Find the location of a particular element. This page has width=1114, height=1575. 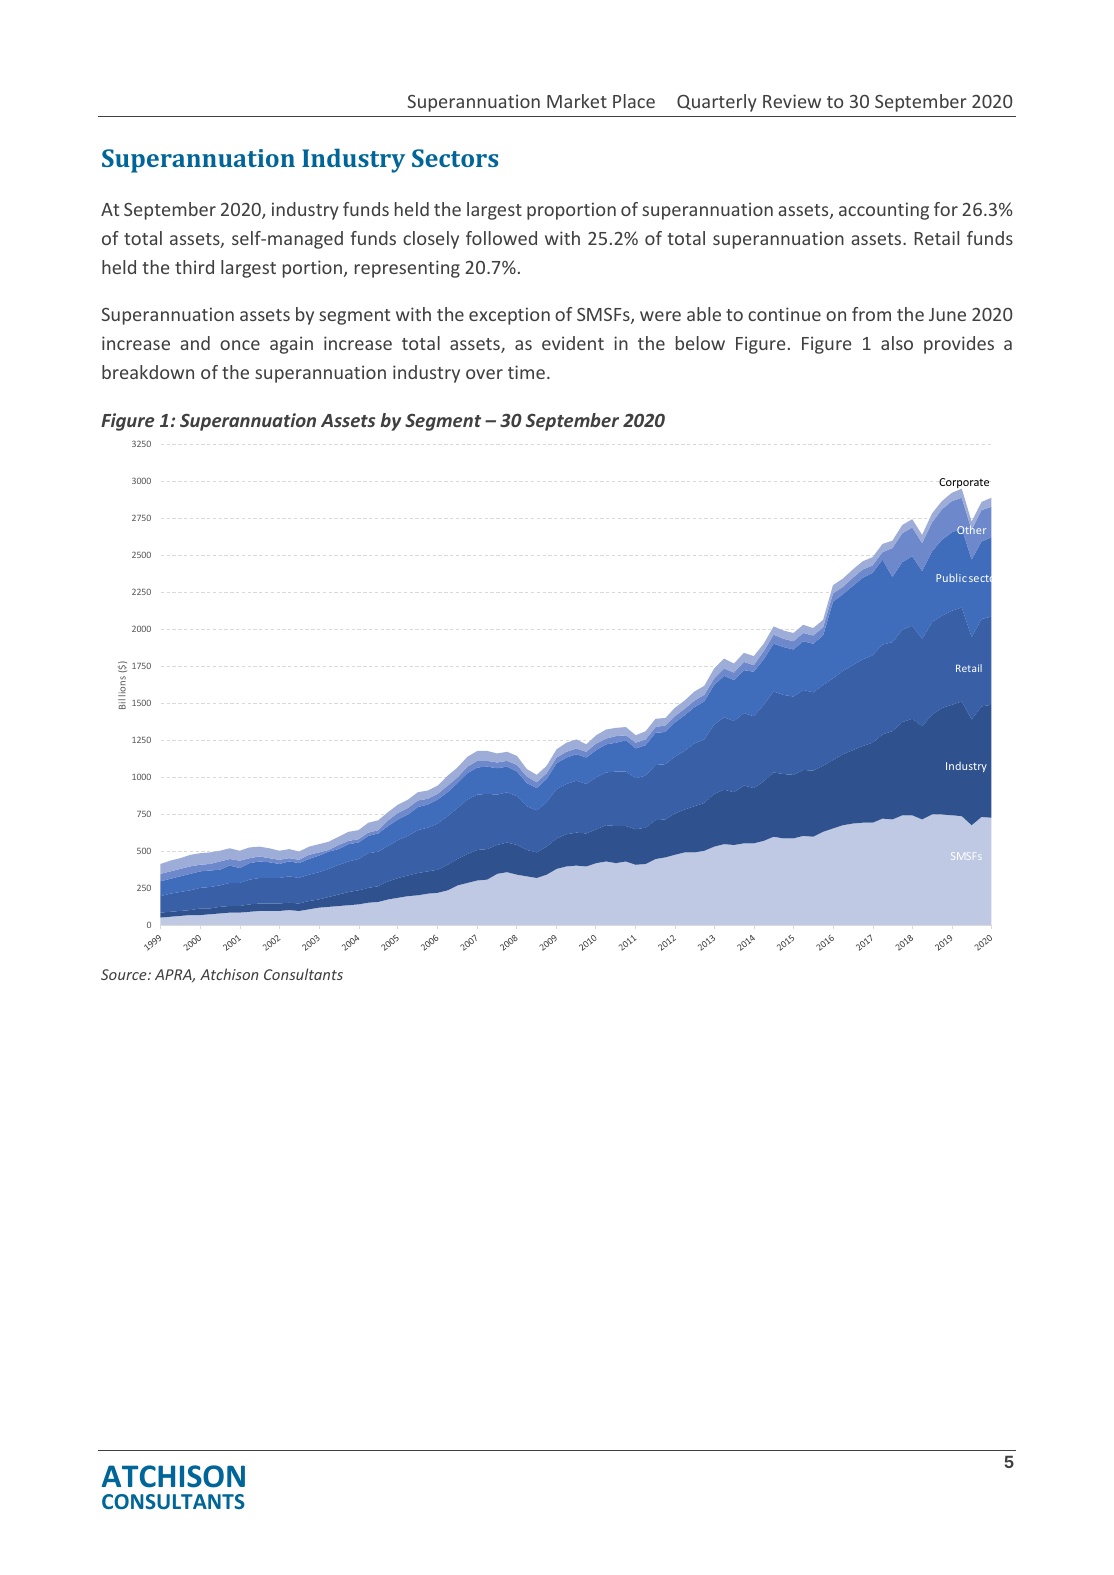

over is located at coordinates (484, 374).
